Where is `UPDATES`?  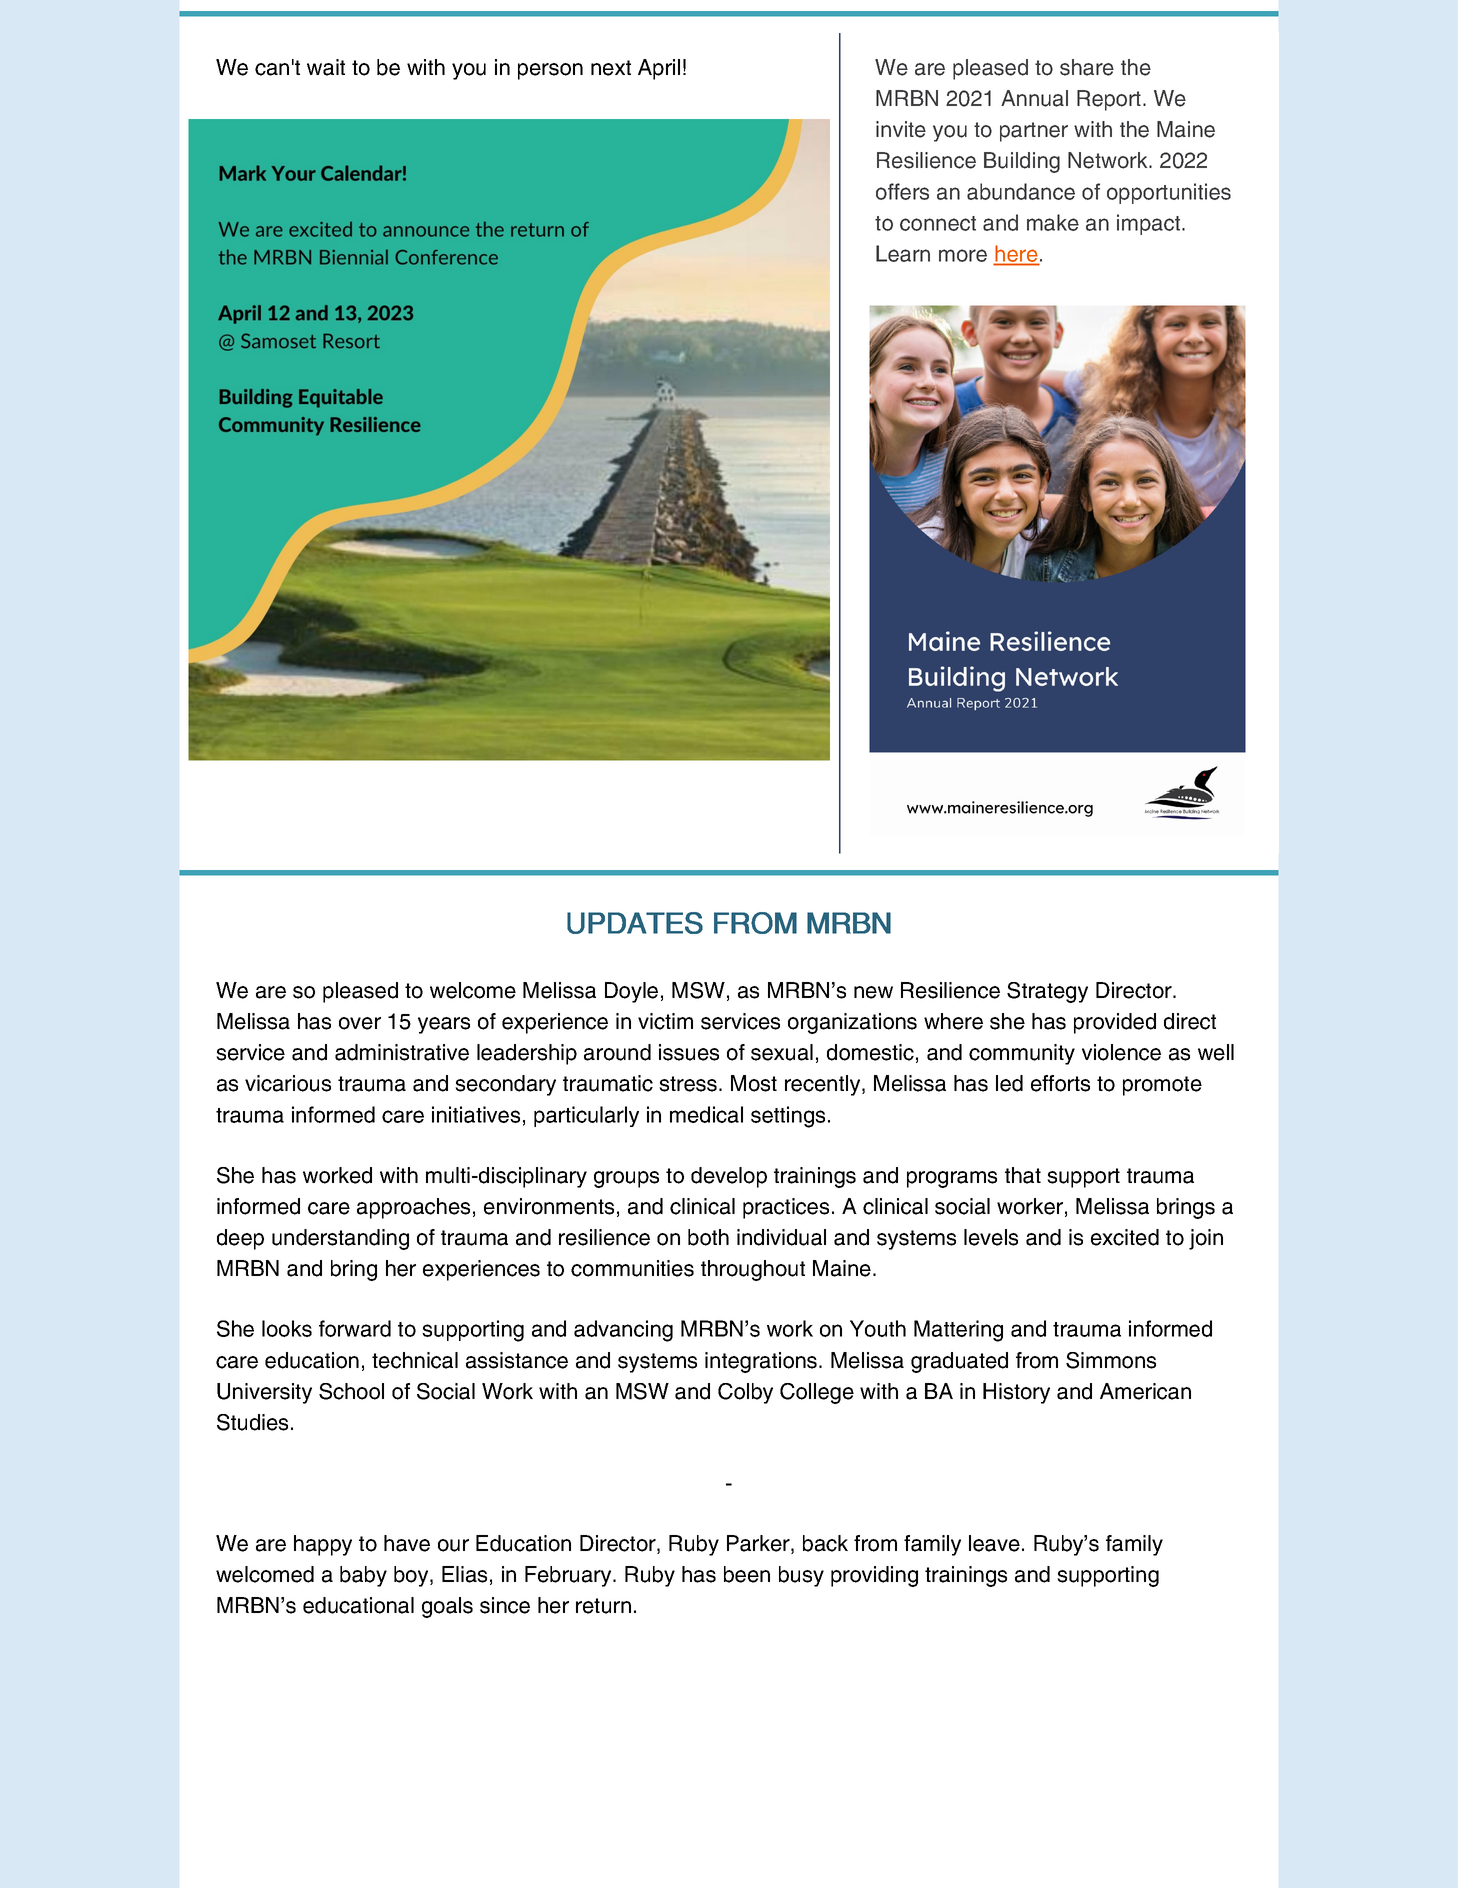
UPDATES is located at coordinates (635, 923).
